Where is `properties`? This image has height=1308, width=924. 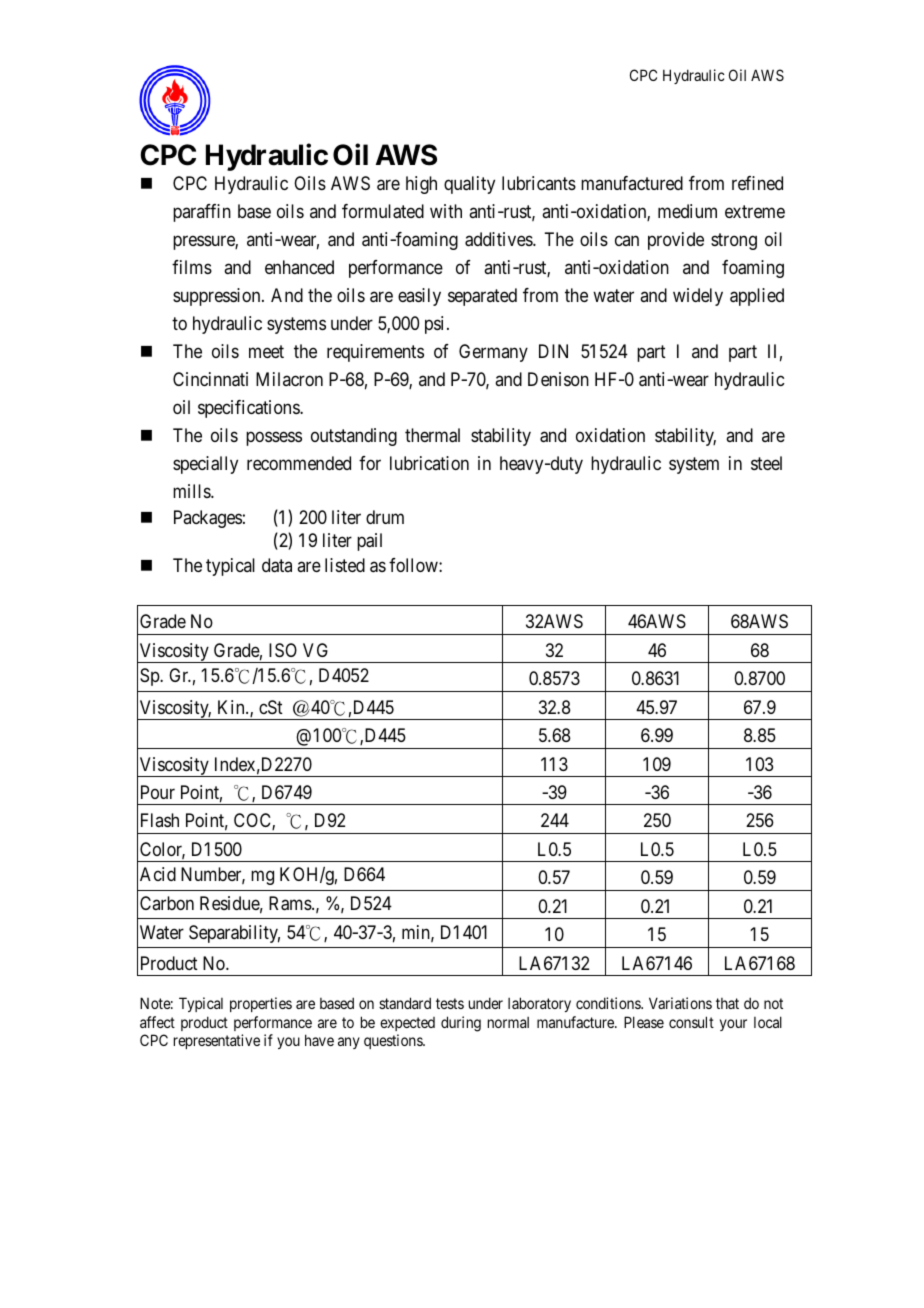 properties is located at coordinates (261, 1004).
